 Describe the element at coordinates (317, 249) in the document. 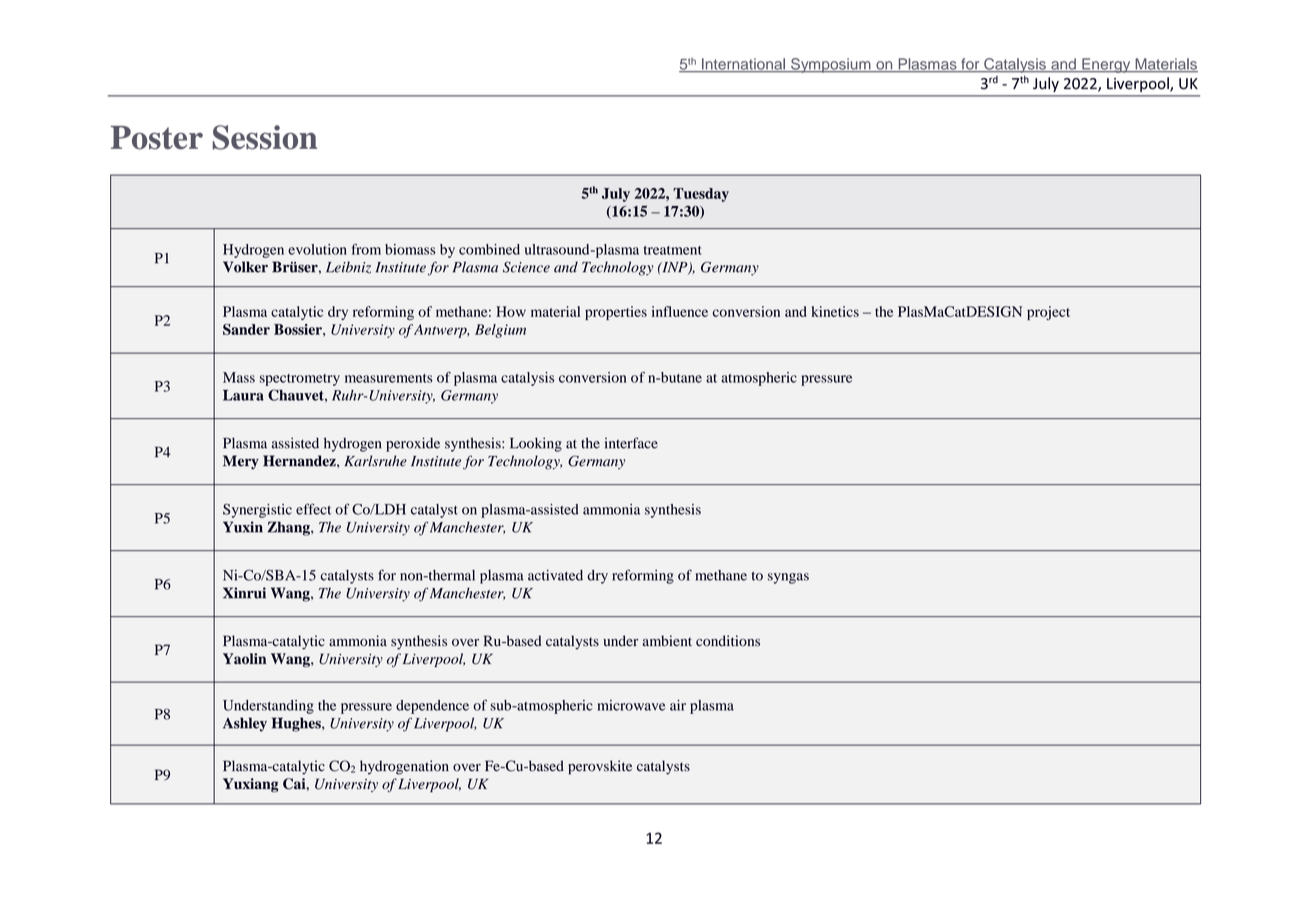

I see `evolution` at that location.
